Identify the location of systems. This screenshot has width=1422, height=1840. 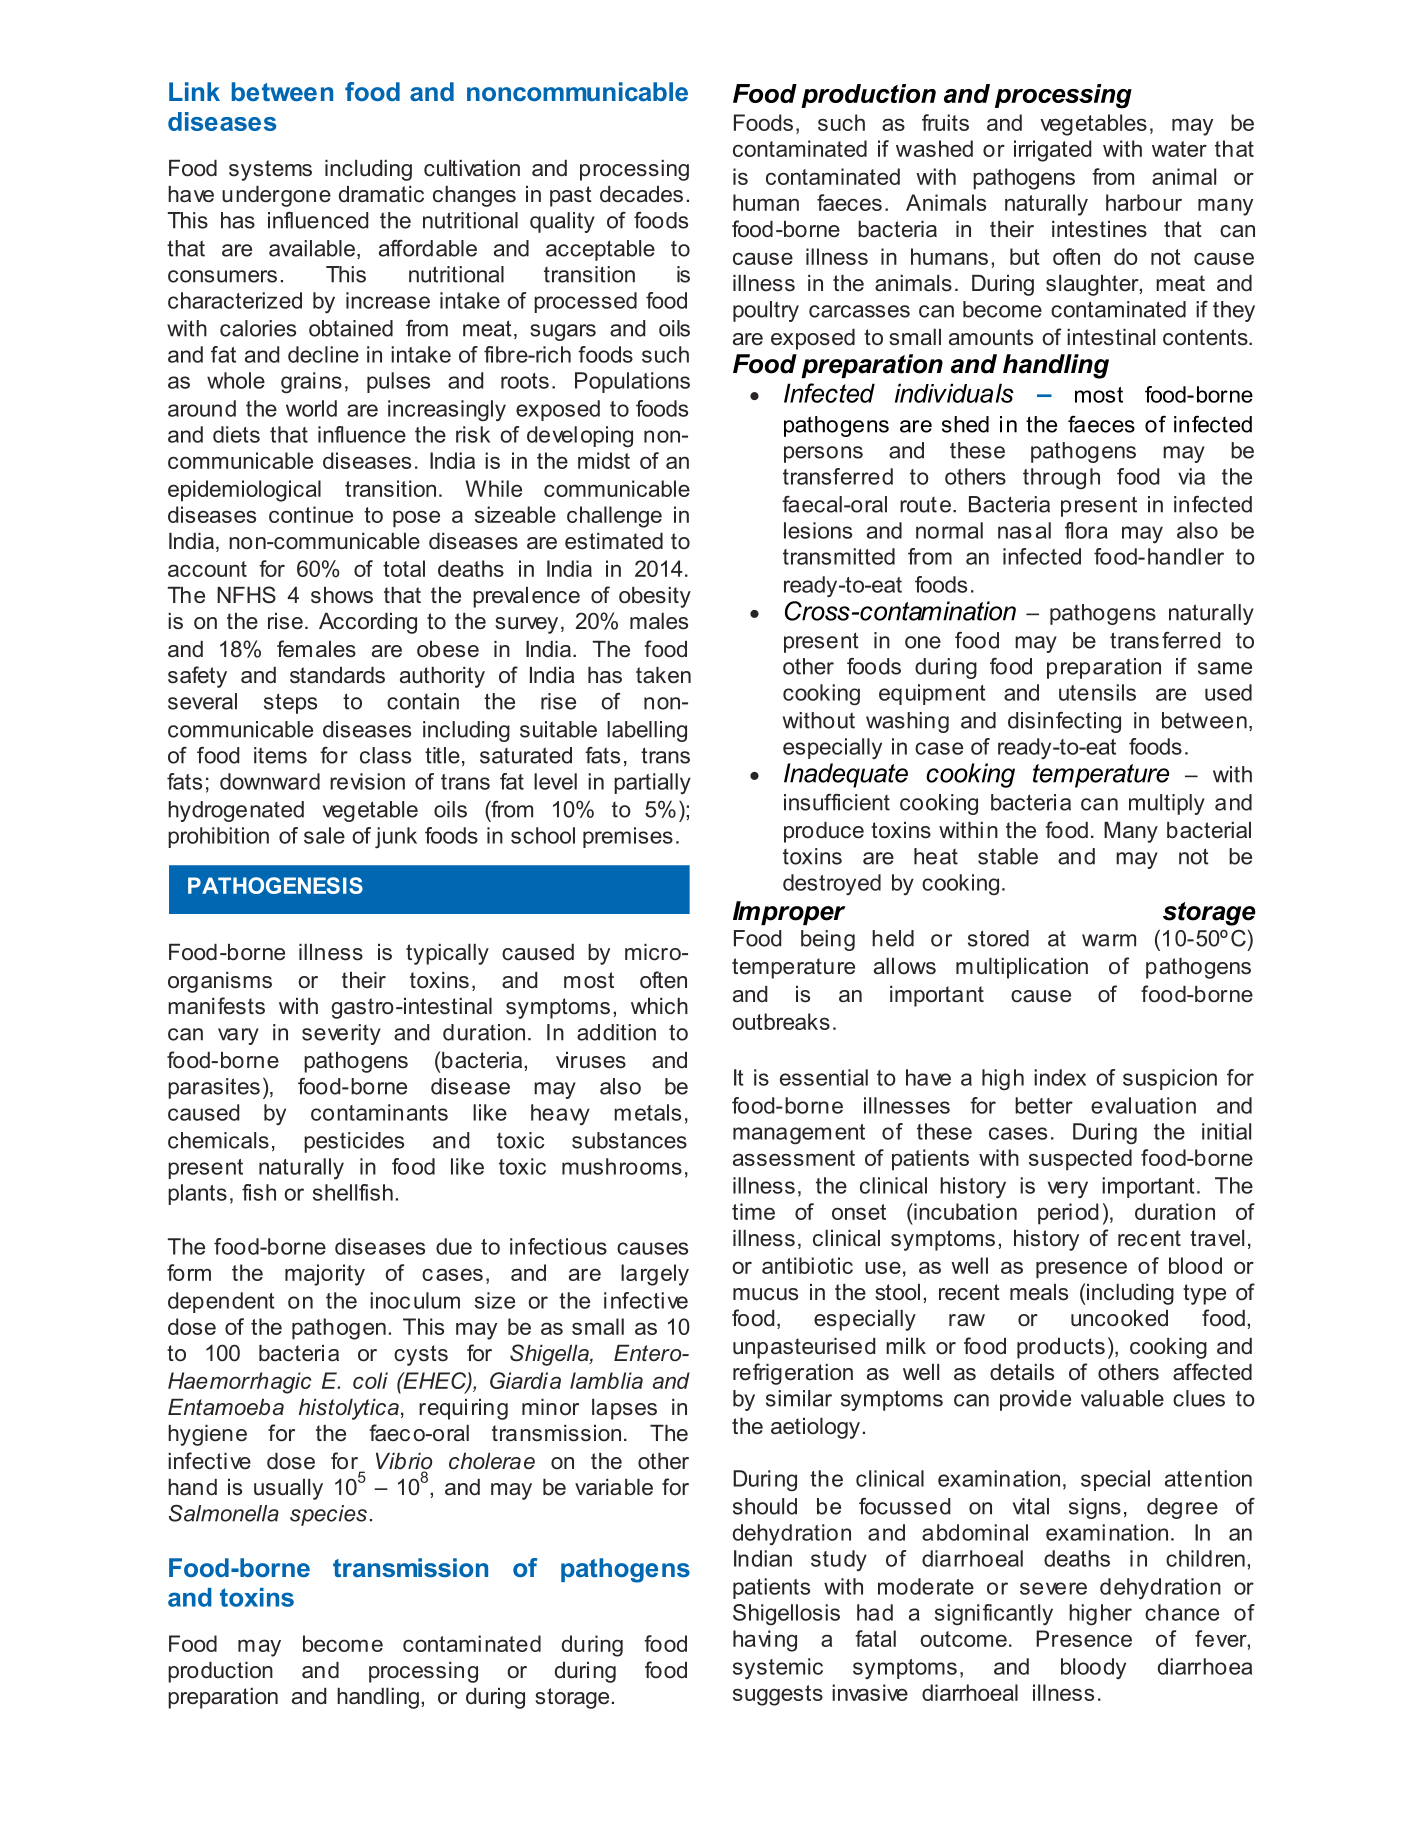
(270, 170).
